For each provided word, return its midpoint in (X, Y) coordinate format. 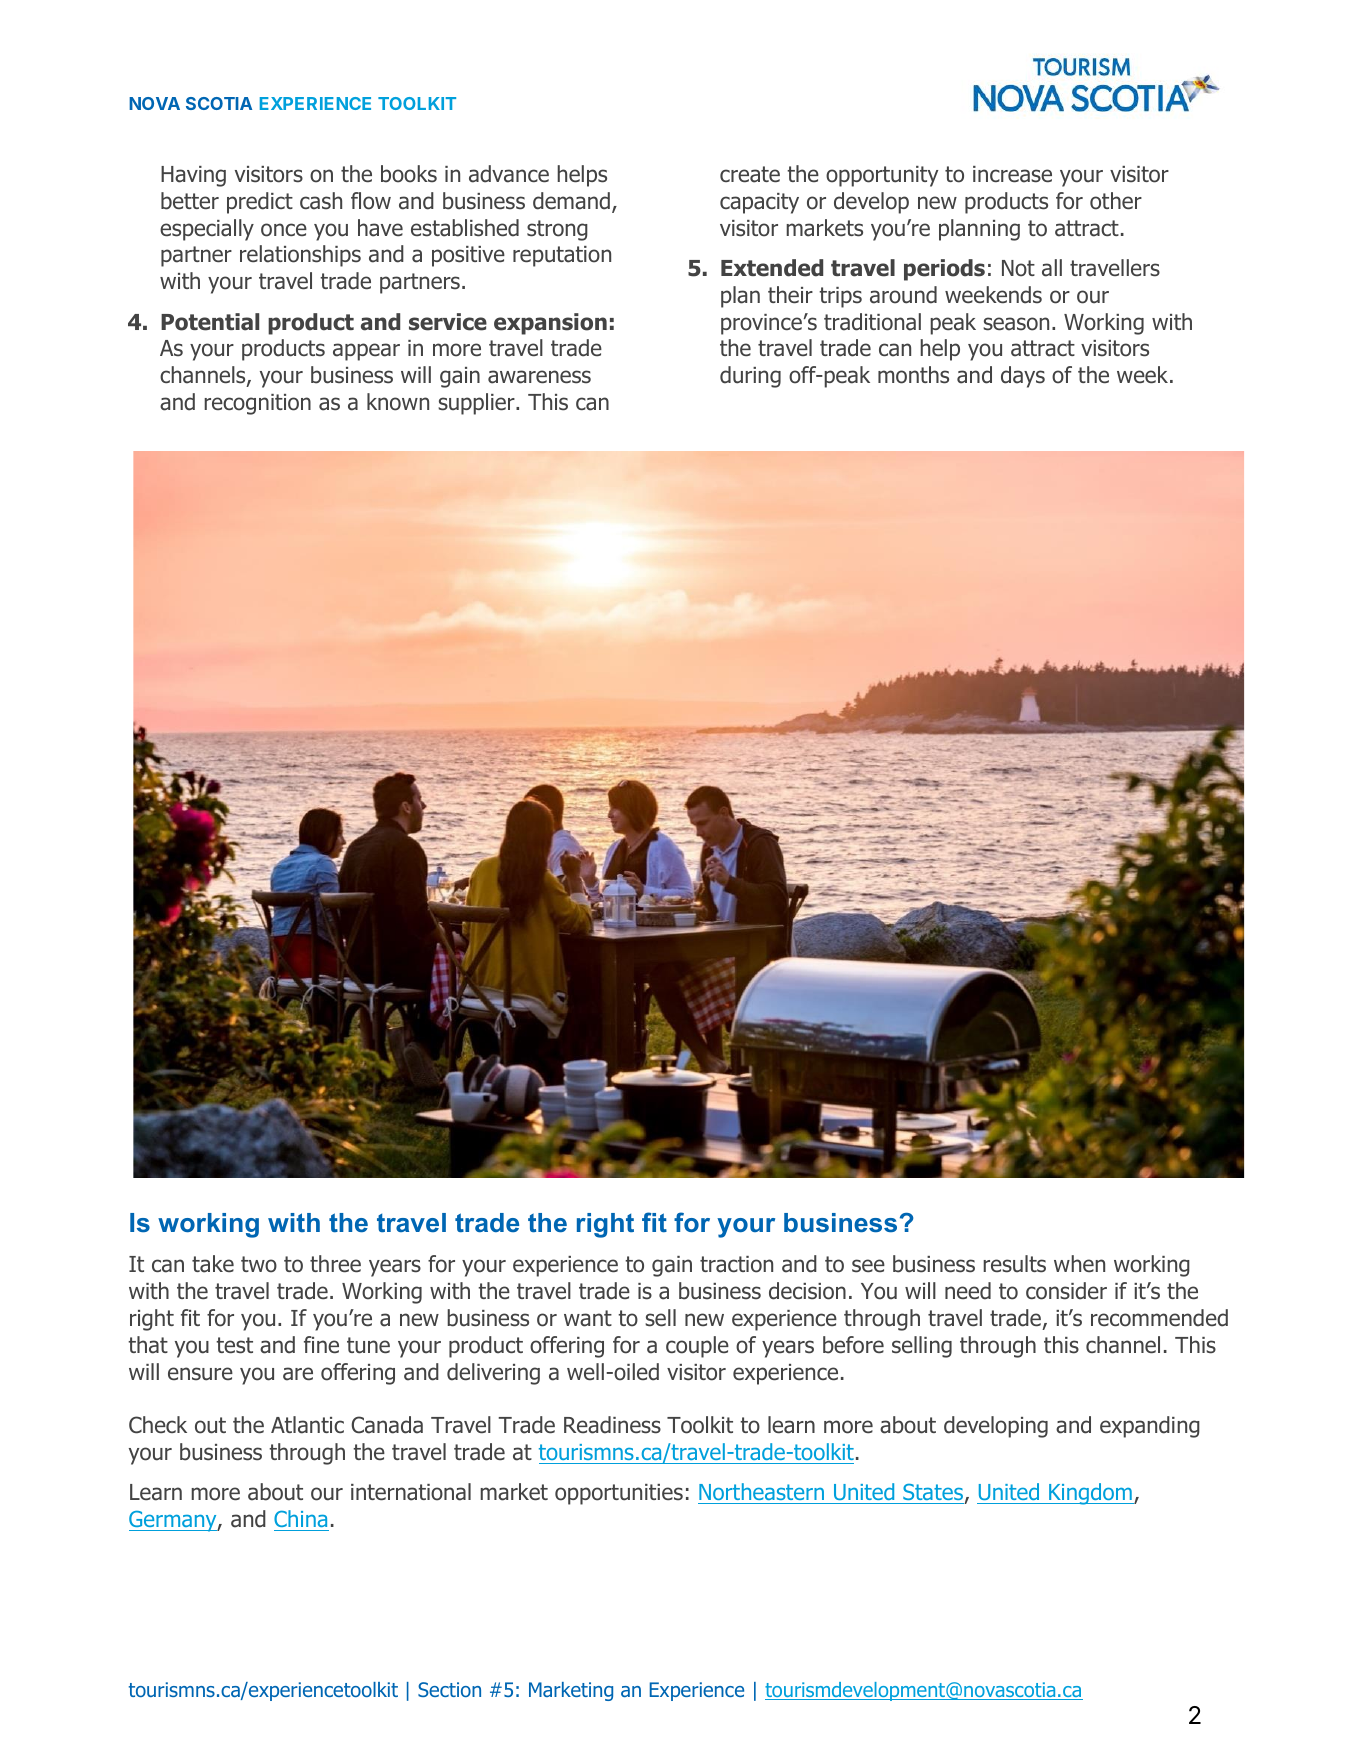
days (1023, 377)
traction (736, 1264)
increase (1012, 174)
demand (571, 201)
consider (1066, 1291)
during (750, 377)
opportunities (619, 1494)
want (588, 1318)
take (213, 1264)
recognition (257, 404)
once (284, 230)
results (1014, 1264)
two (259, 1264)
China (301, 1520)
